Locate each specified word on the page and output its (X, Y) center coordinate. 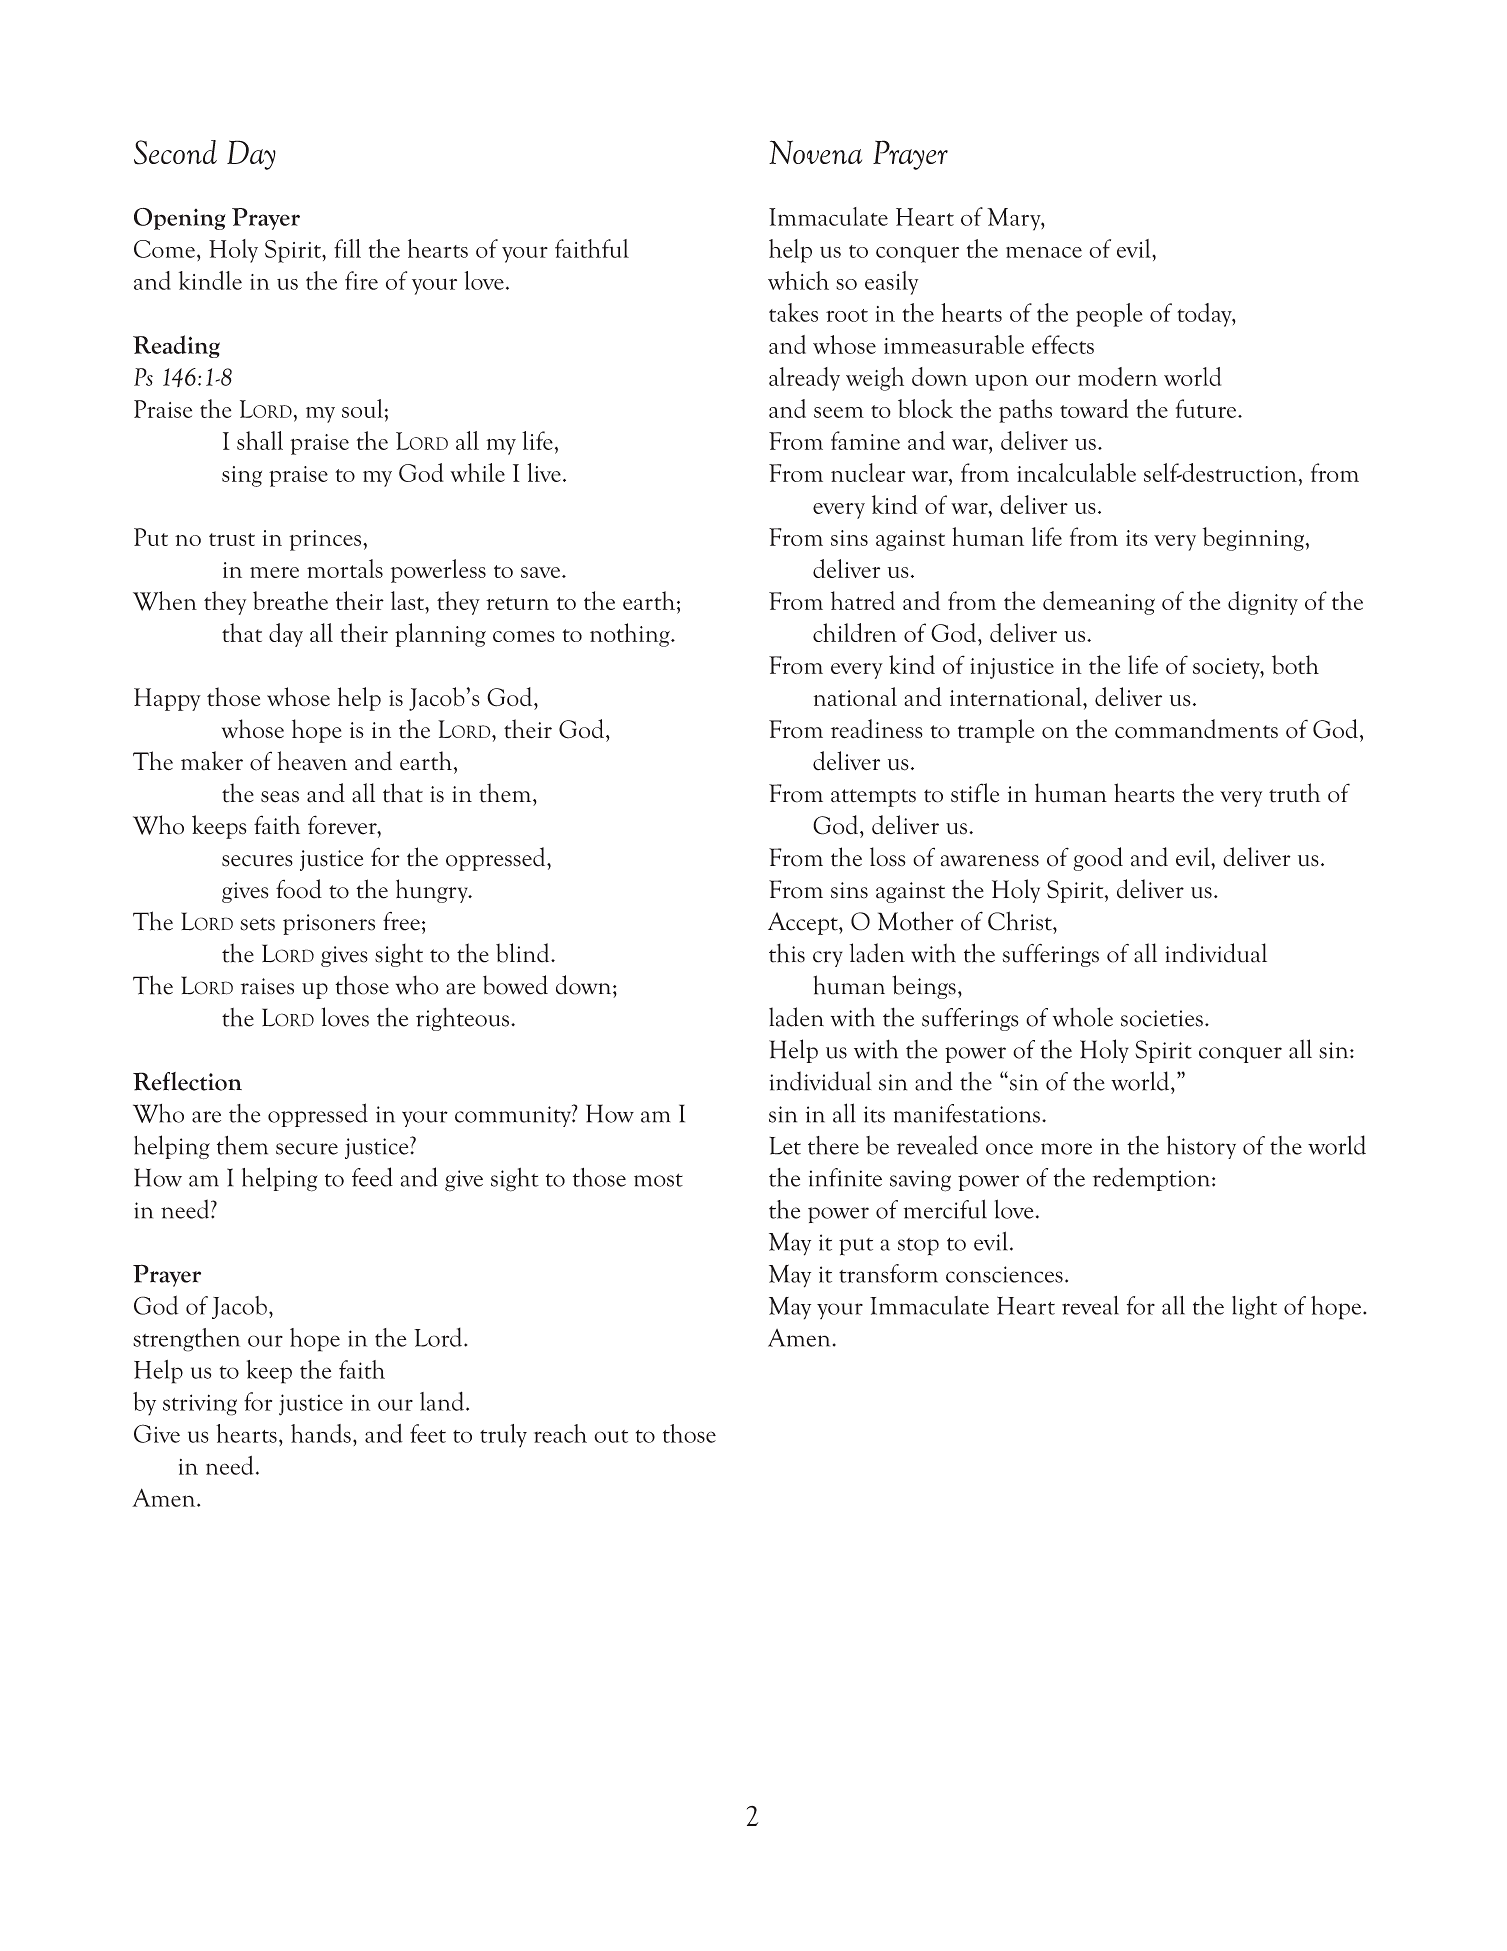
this (787, 953)
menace (1044, 252)
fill (347, 248)
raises (267, 986)
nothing (631, 635)
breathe (290, 600)
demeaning (1099, 603)
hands (321, 1433)
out (611, 1436)
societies (1162, 1018)
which (798, 280)
